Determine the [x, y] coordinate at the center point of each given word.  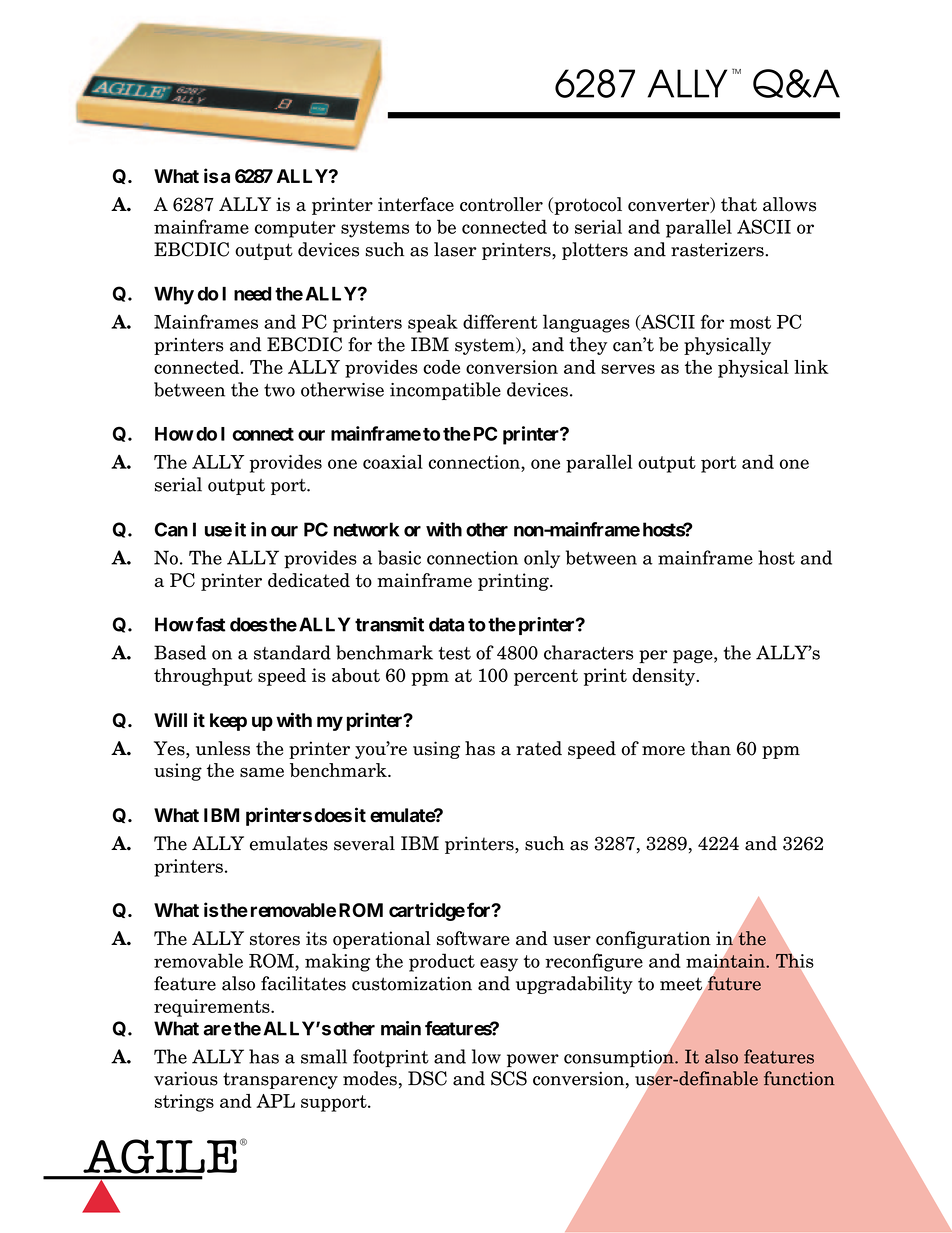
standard [292, 652]
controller [501, 204]
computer [295, 229]
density [665, 677]
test [455, 653]
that [739, 204]
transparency [280, 1080]
